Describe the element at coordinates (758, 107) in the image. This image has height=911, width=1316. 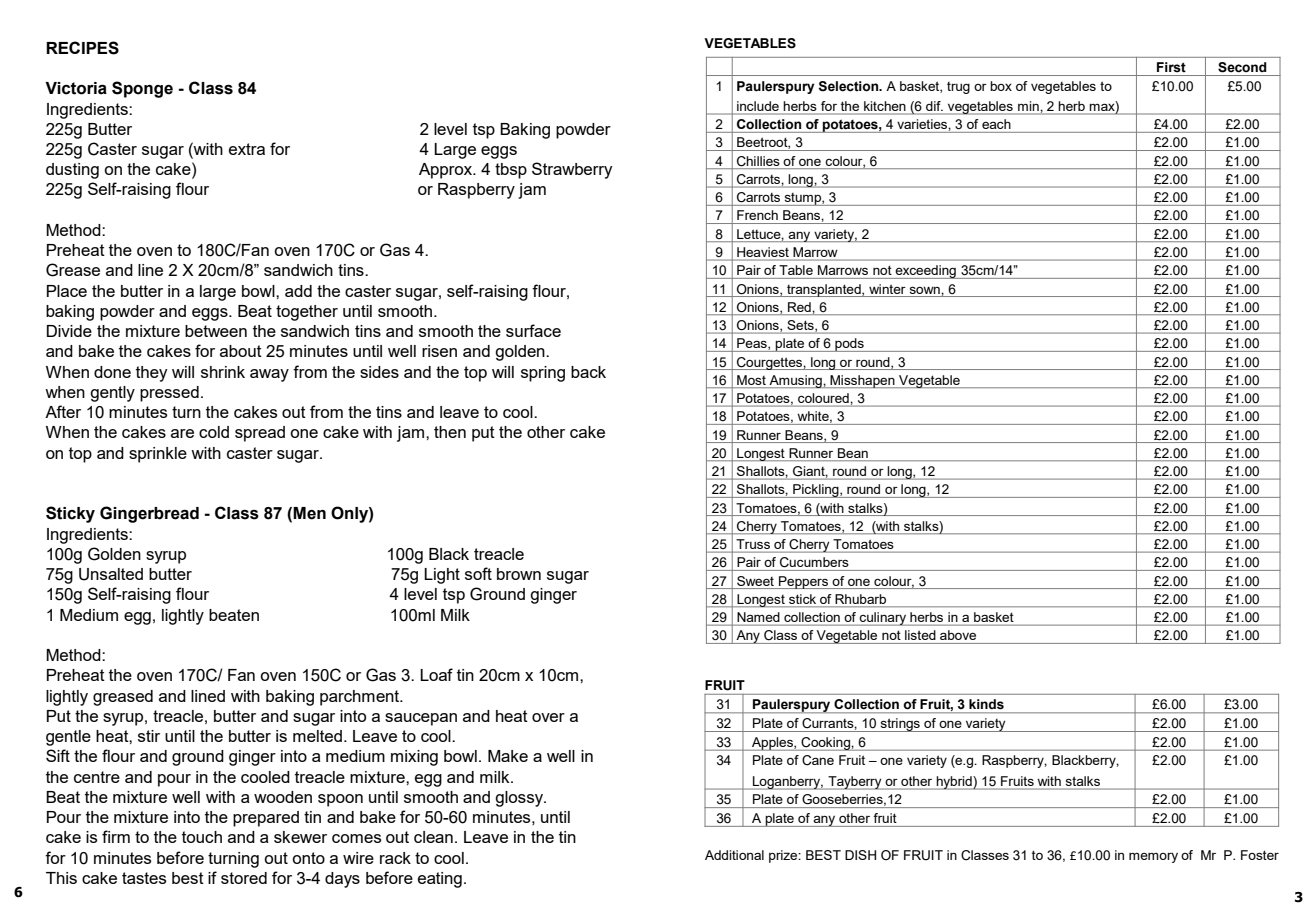
I see `include` at that location.
